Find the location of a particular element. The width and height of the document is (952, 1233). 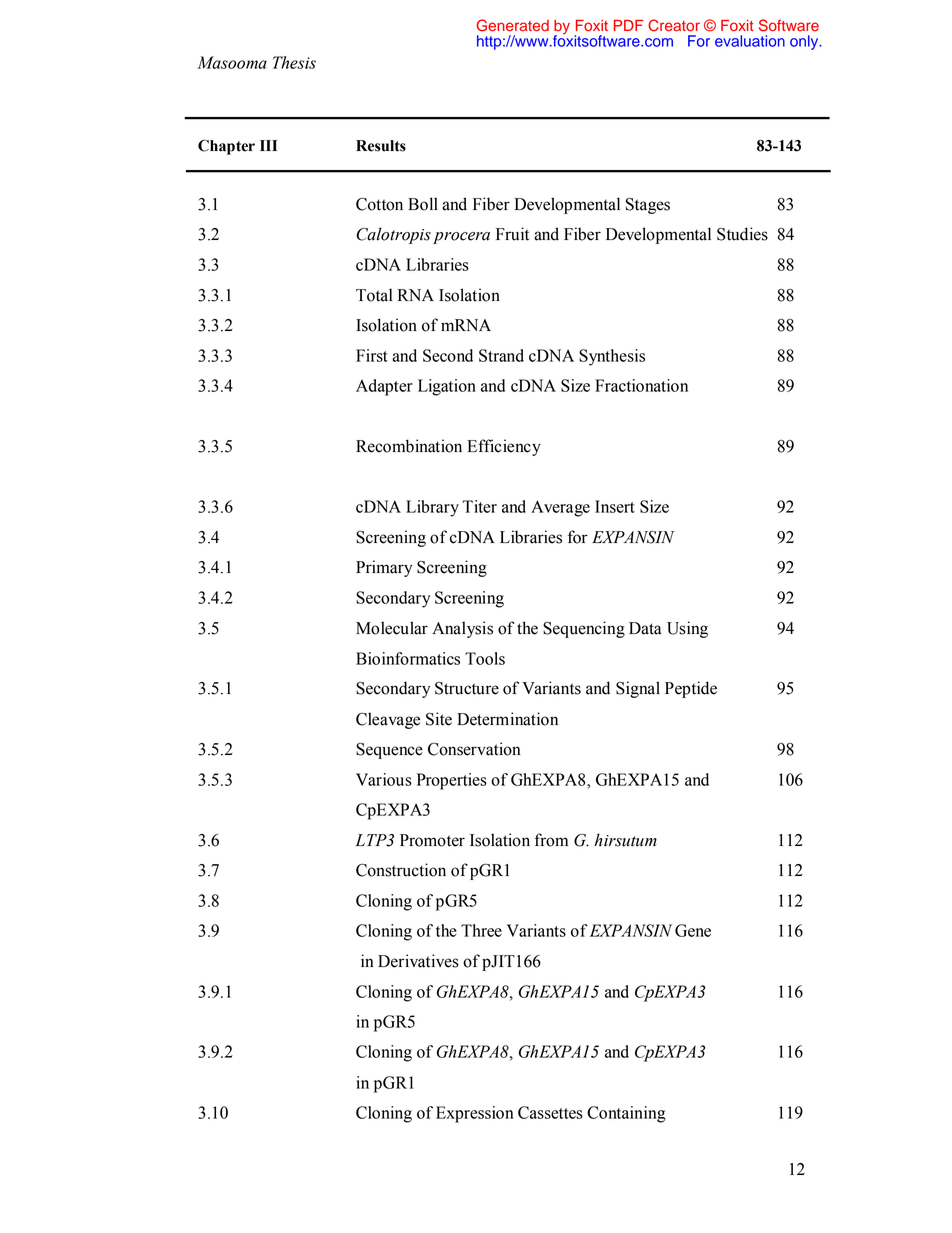

Construction is located at coordinates (401, 870).
